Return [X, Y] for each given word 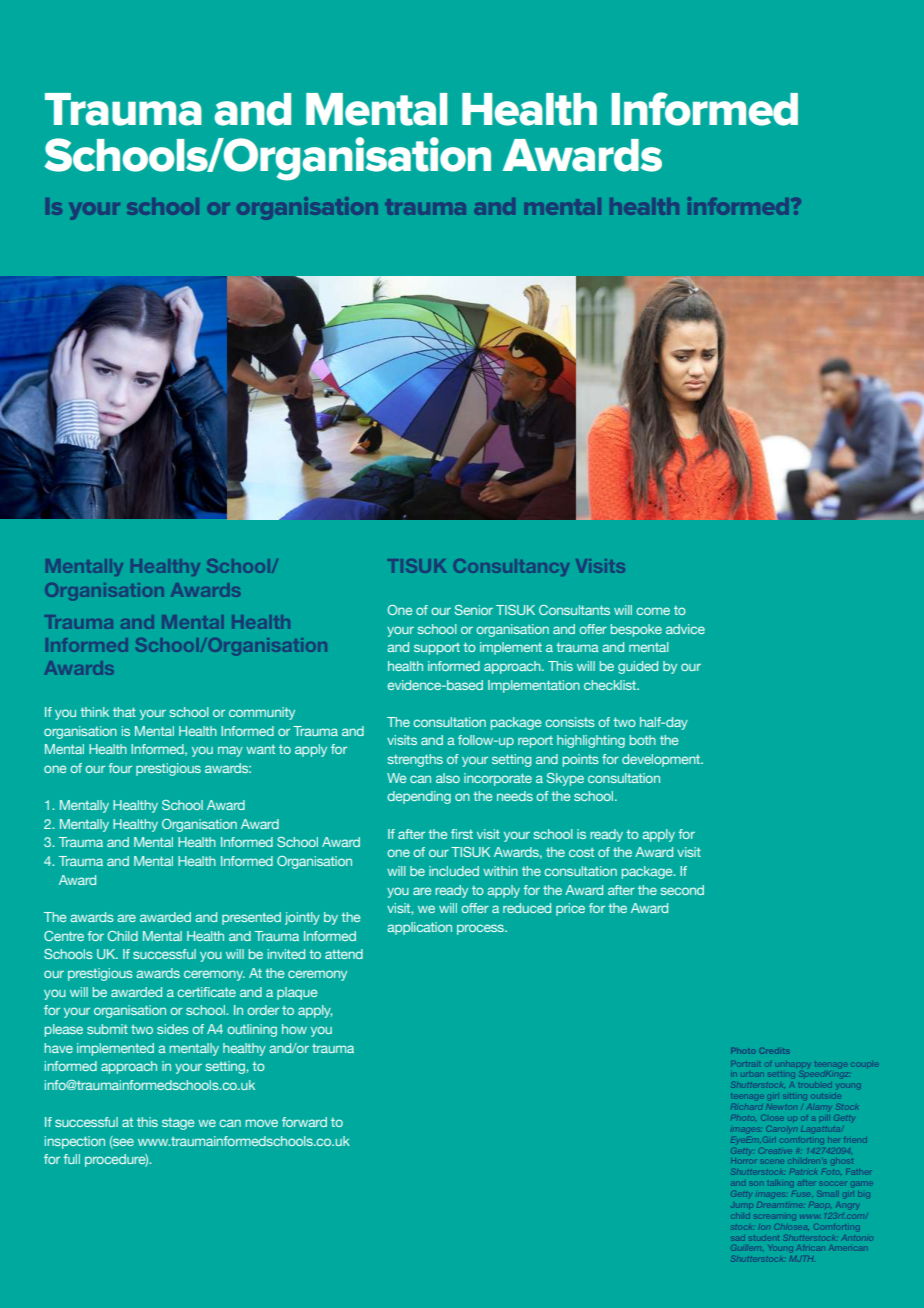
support [437, 649]
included [454, 871]
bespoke [636, 630]
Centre [64, 936]
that [124, 712]
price [570, 909]
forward [304, 1122]
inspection [75, 1142]
